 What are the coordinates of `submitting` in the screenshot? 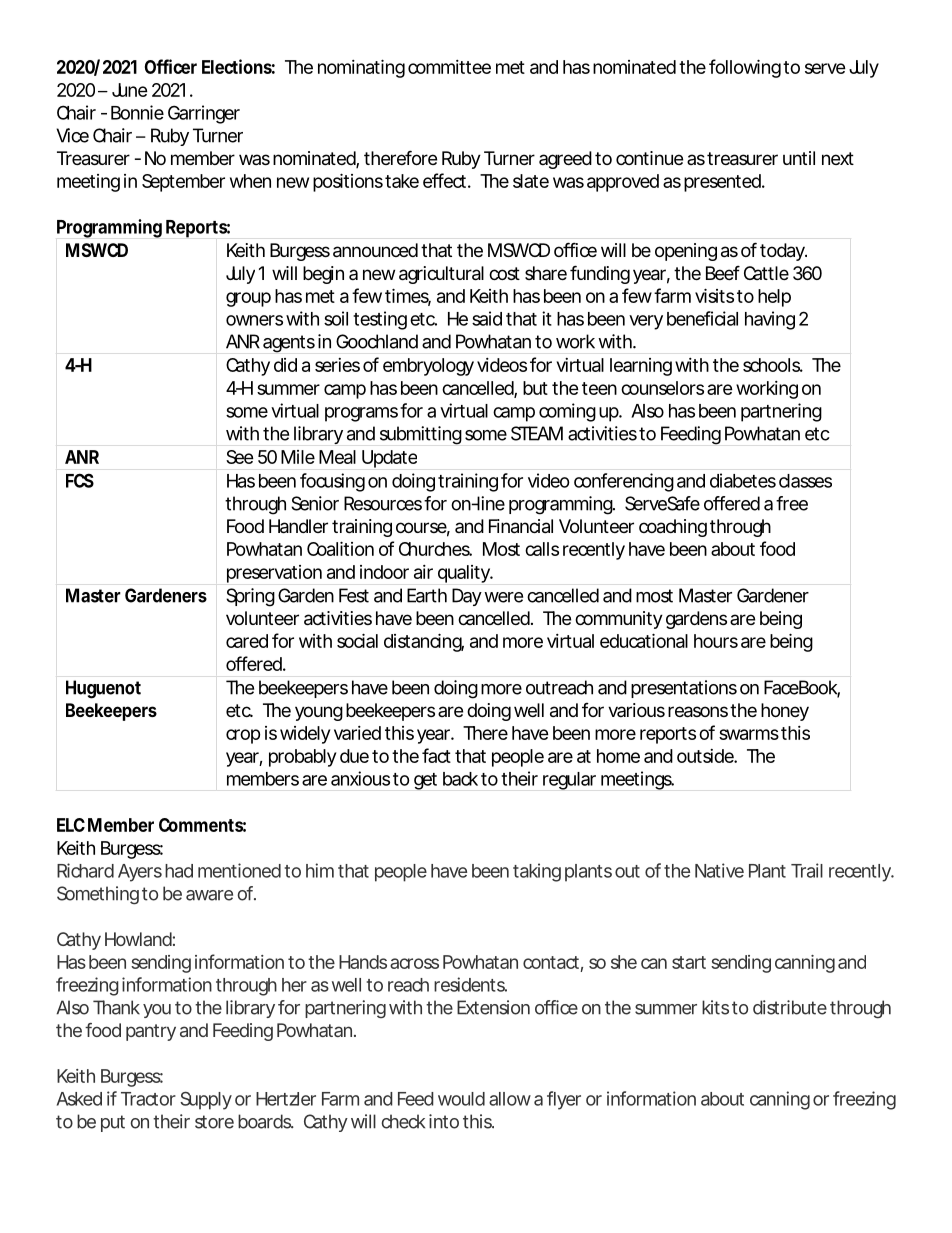 It's located at (421, 435).
